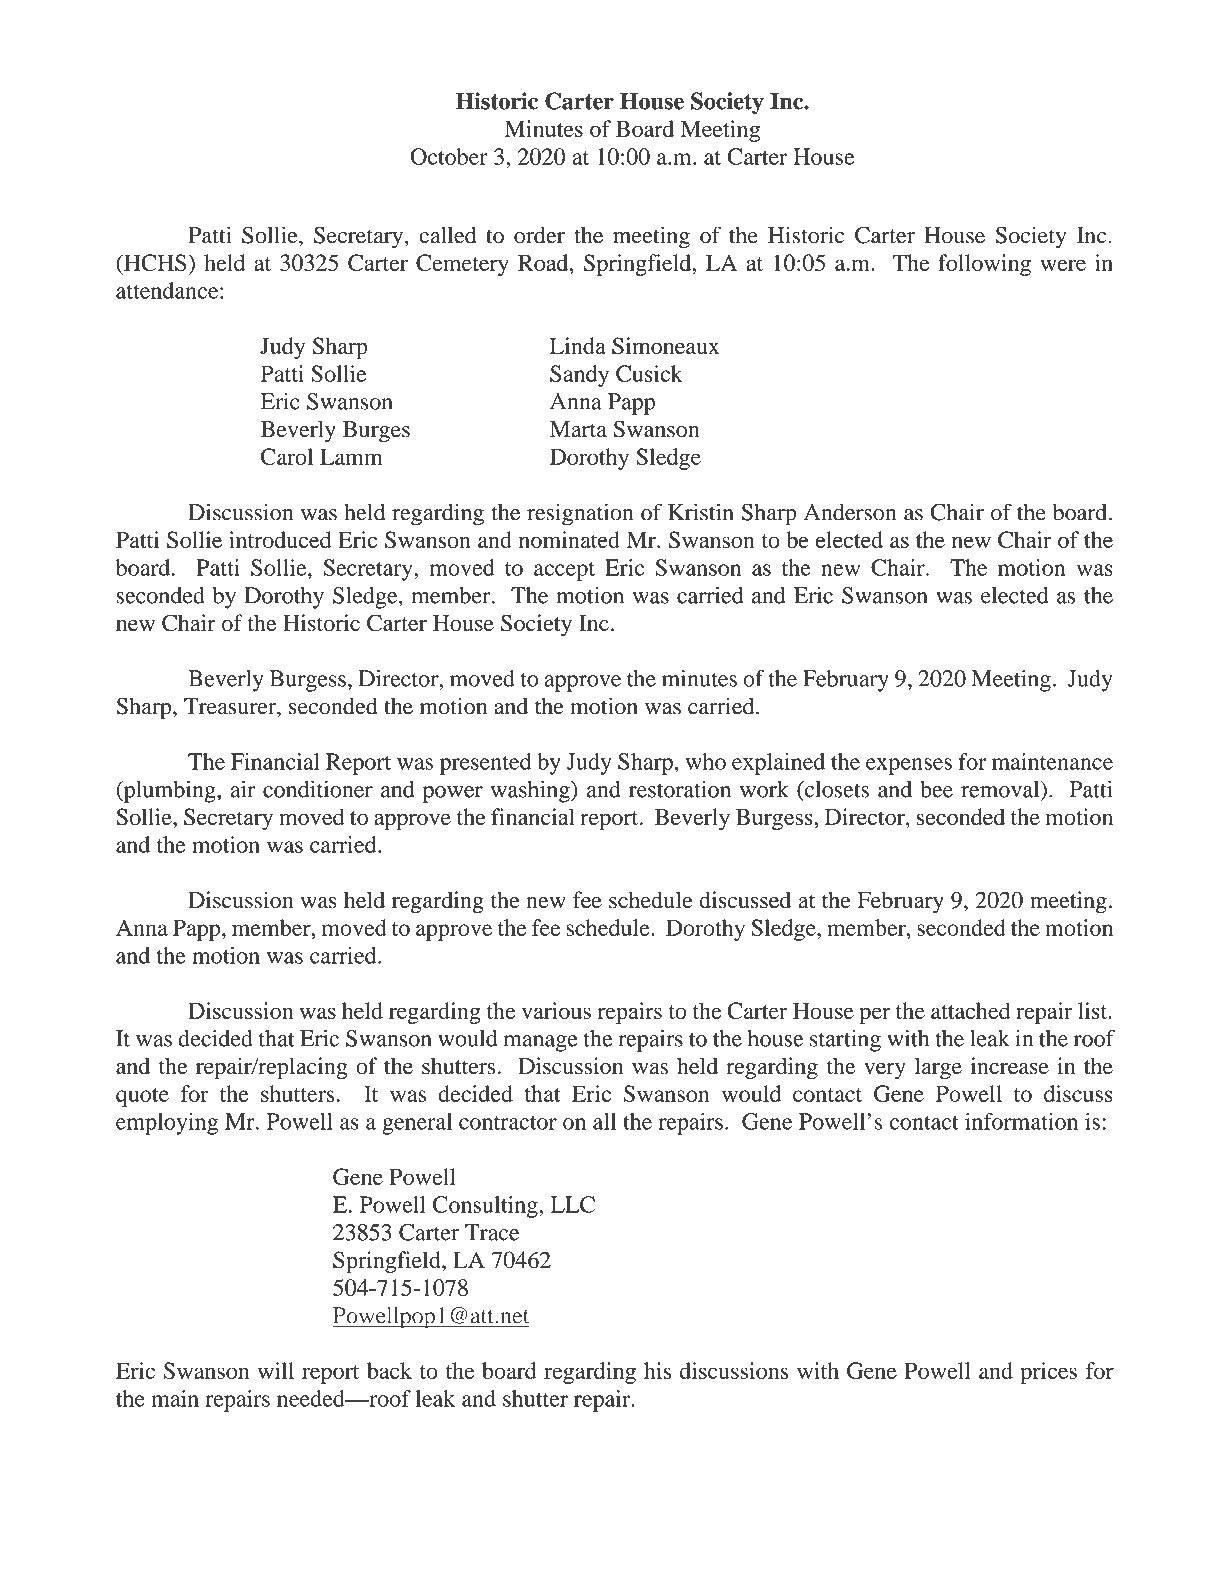 The height and width of the screenshot is (1590, 1229). What do you see at coordinates (276, 1370) in the screenshot?
I see `will` at bounding box center [276, 1370].
